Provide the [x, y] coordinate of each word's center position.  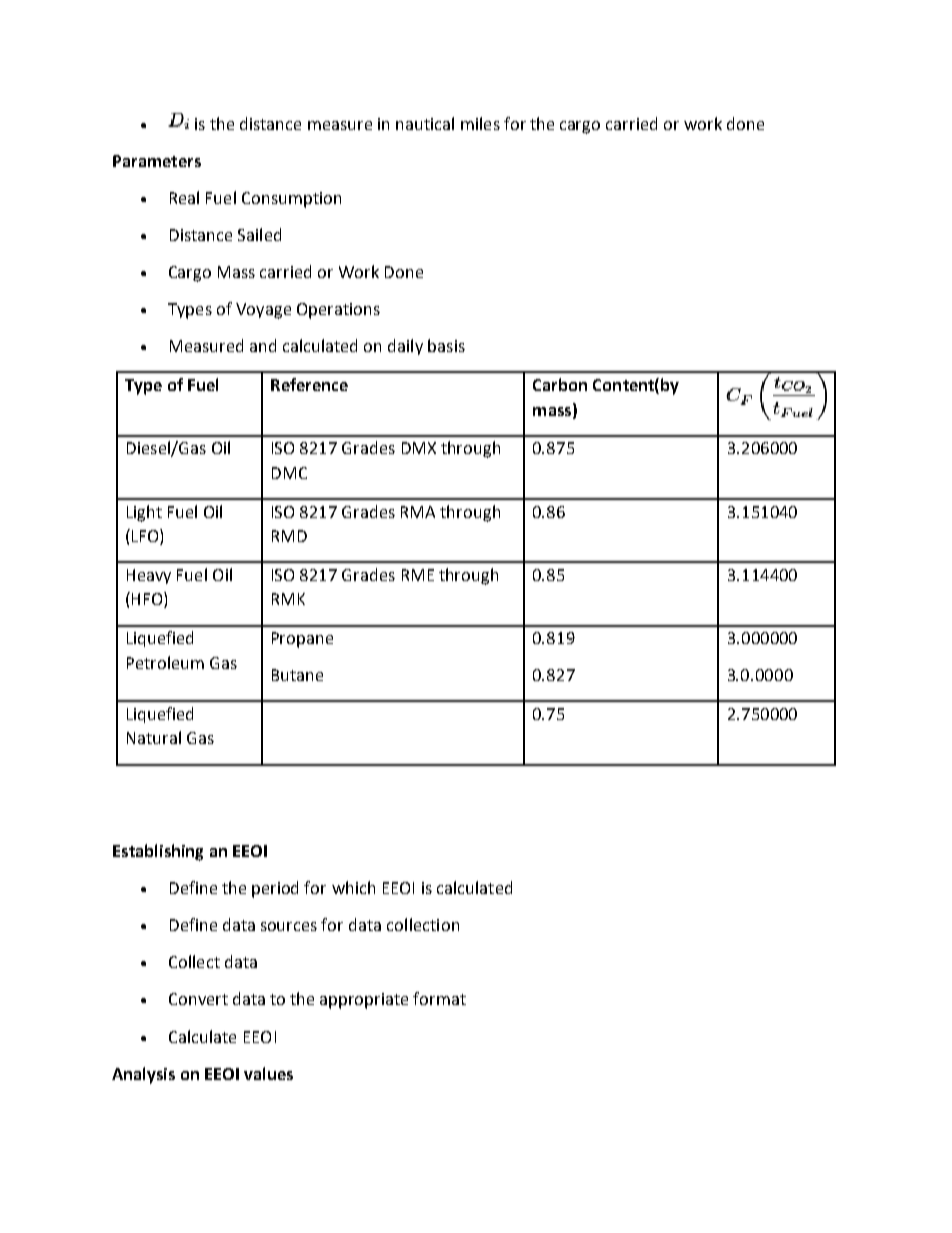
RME [418, 575]
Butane [297, 675]
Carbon [560, 384]
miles [480, 123]
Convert [198, 999]
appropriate [364, 1001]
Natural [154, 737]
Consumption [291, 200]
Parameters [157, 161]
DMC [289, 473]
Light [144, 513]
